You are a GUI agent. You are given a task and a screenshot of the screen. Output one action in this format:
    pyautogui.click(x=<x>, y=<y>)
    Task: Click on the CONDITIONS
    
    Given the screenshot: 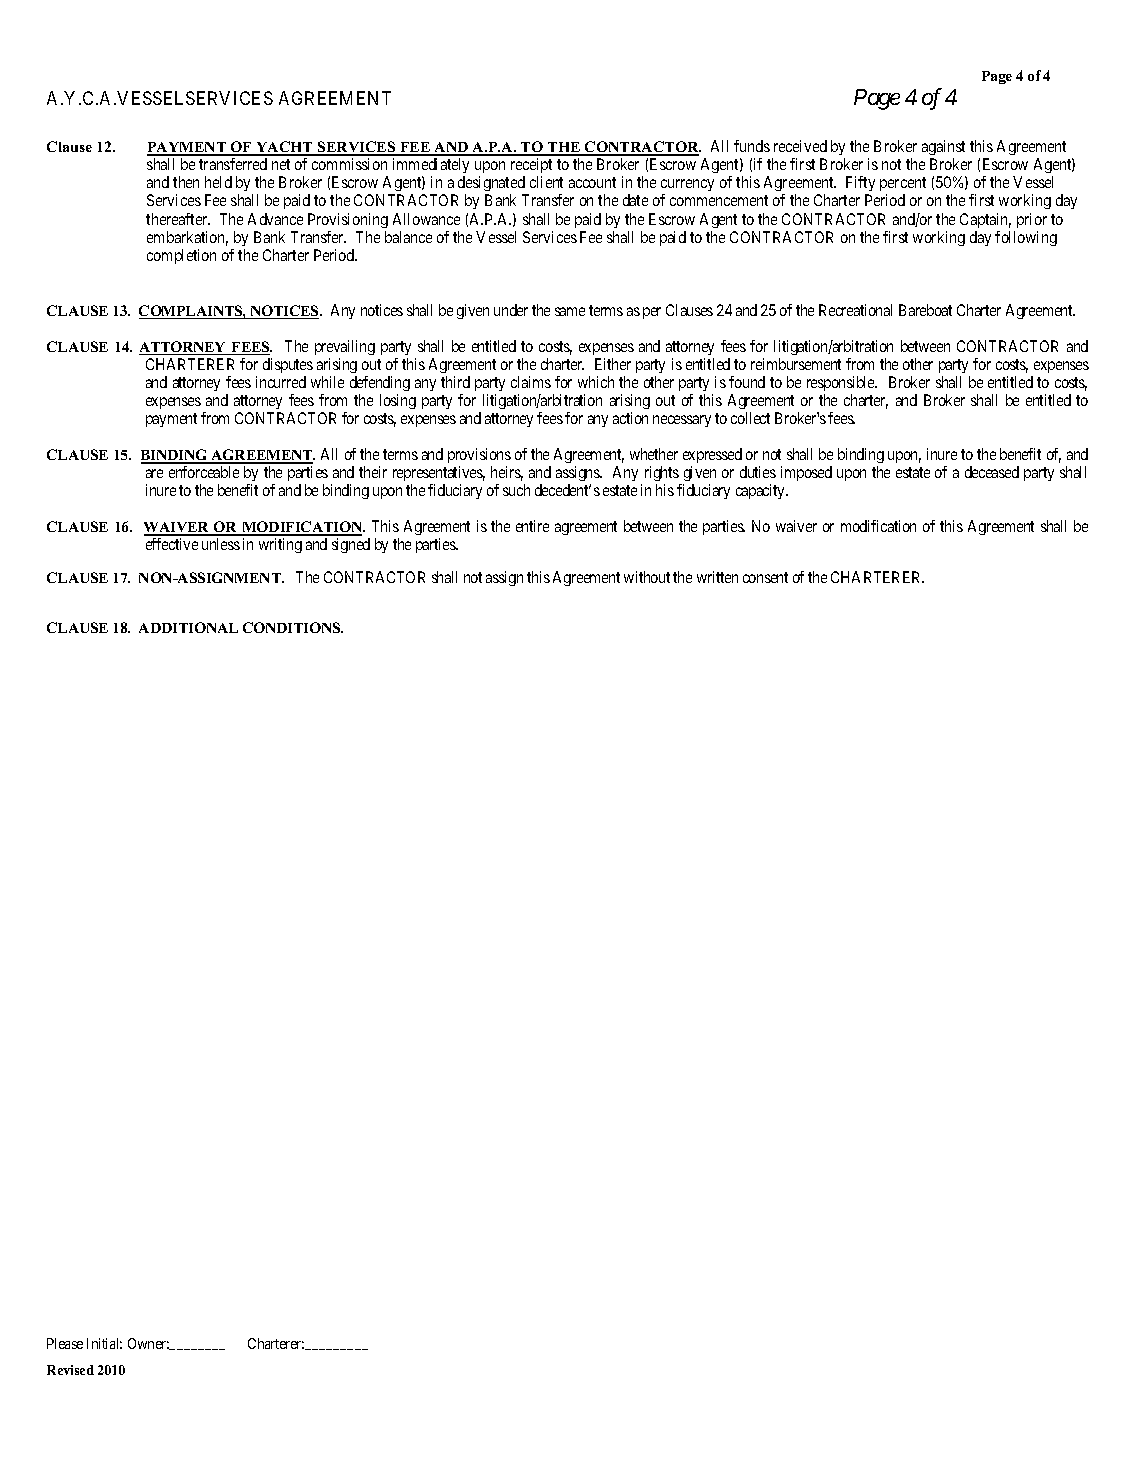 What is the action you would take?
    pyautogui.click(x=293, y=627)
